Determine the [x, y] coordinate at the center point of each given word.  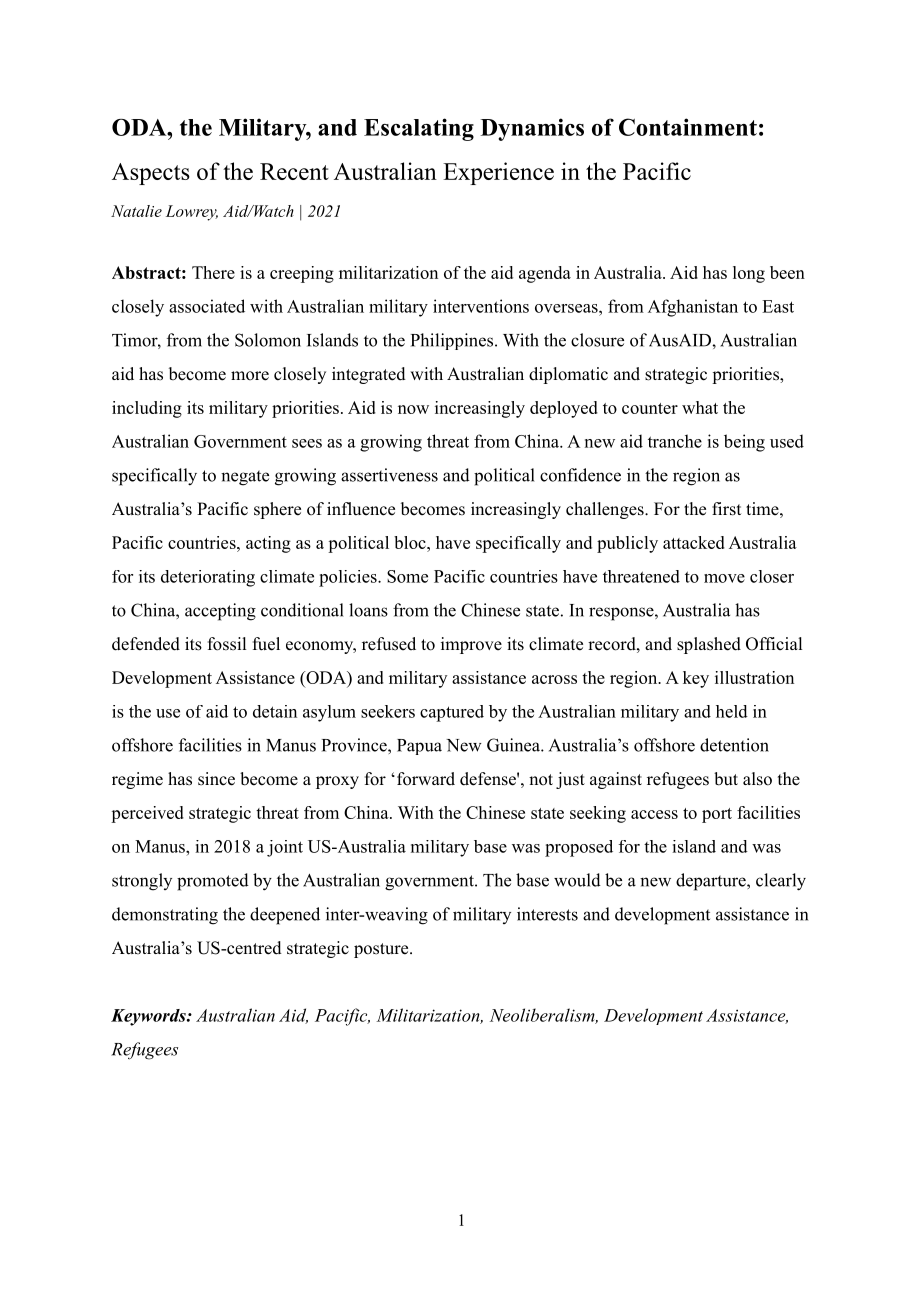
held [732, 711]
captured [452, 713]
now [413, 409]
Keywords [149, 1017]
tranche [675, 441]
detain [275, 711]
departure [712, 882]
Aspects [151, 174]
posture [381, 950]
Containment [688, 127]
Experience [498, 173]
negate [245, 478]
